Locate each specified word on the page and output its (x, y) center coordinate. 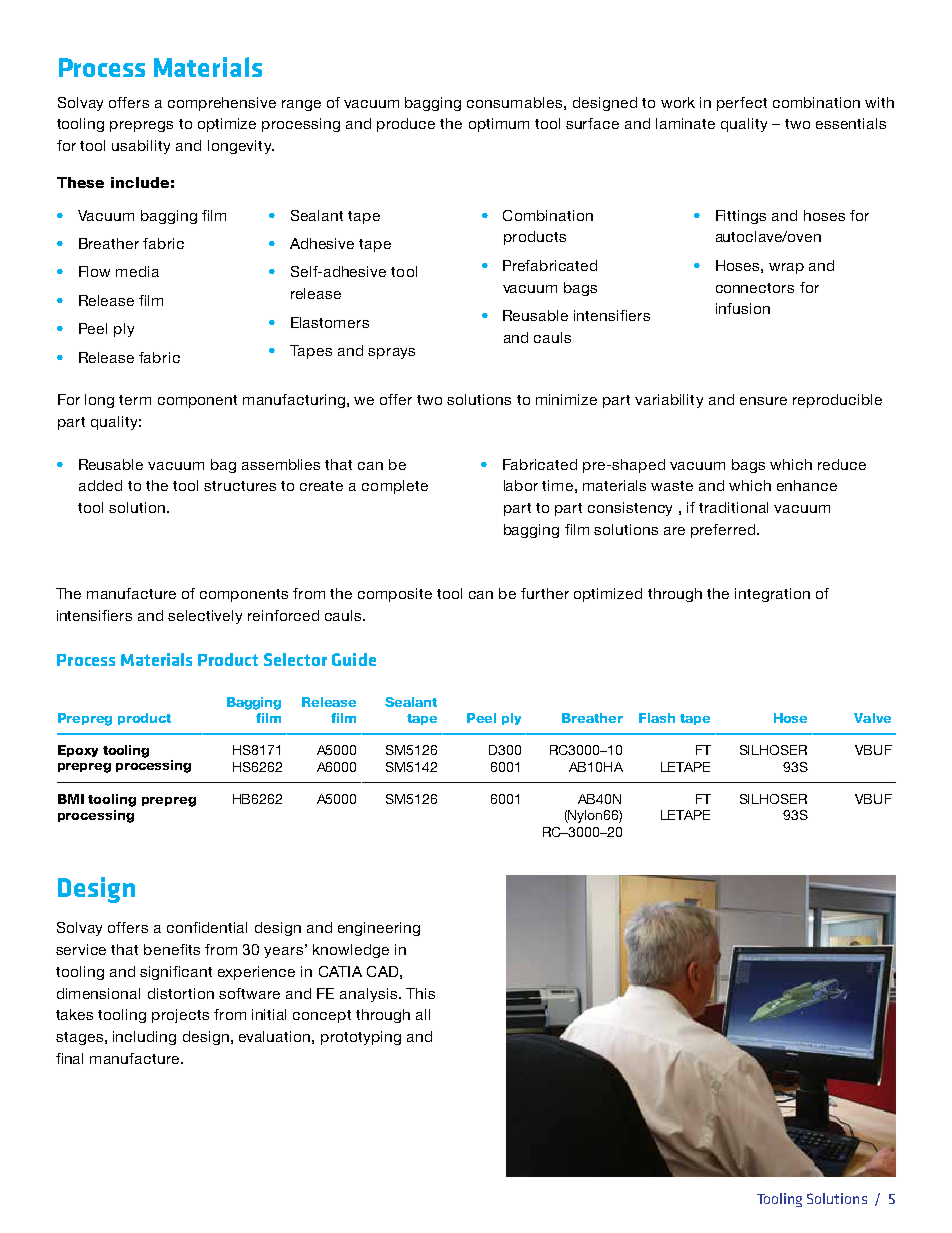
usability (141, 147)
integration (772, 595)
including (144, 1038)
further (545, 593)
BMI (71, 799)
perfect (742, 104)
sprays (391, 353)
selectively (205, 617)
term (135, 400)
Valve (872, 718)
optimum (499, 125)
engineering (379, 929)
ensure (763, 401)
